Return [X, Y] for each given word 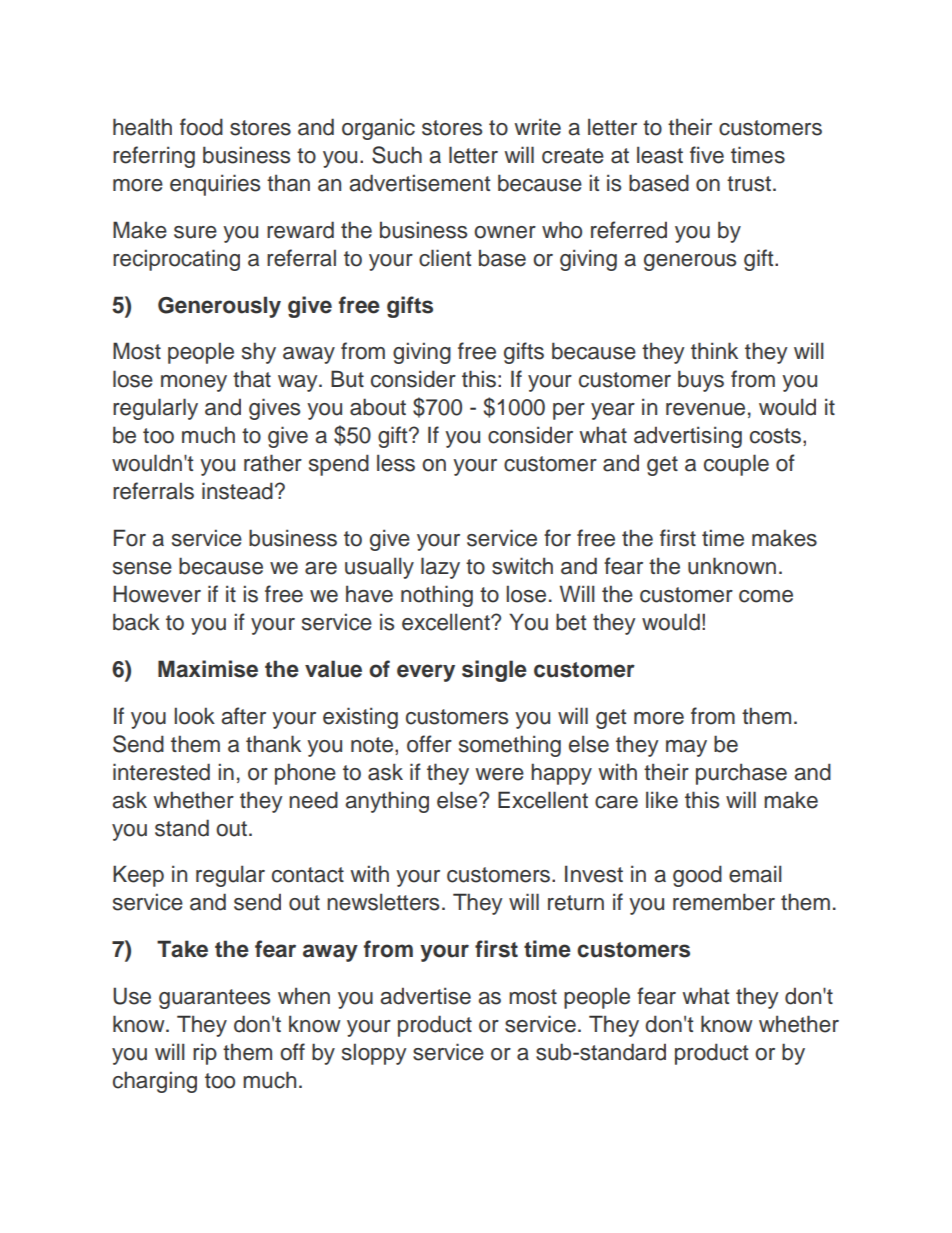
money [194, 383]
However [157, 594]
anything [387, 802]
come [766, 596]
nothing [437, 596]
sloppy [374, 1054]
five [707, 155]
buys [701, 381]
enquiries [215, 185]
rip [205, 1054]
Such [397, 155]
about [378, 407]
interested [161, 772]
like [662, 800]
